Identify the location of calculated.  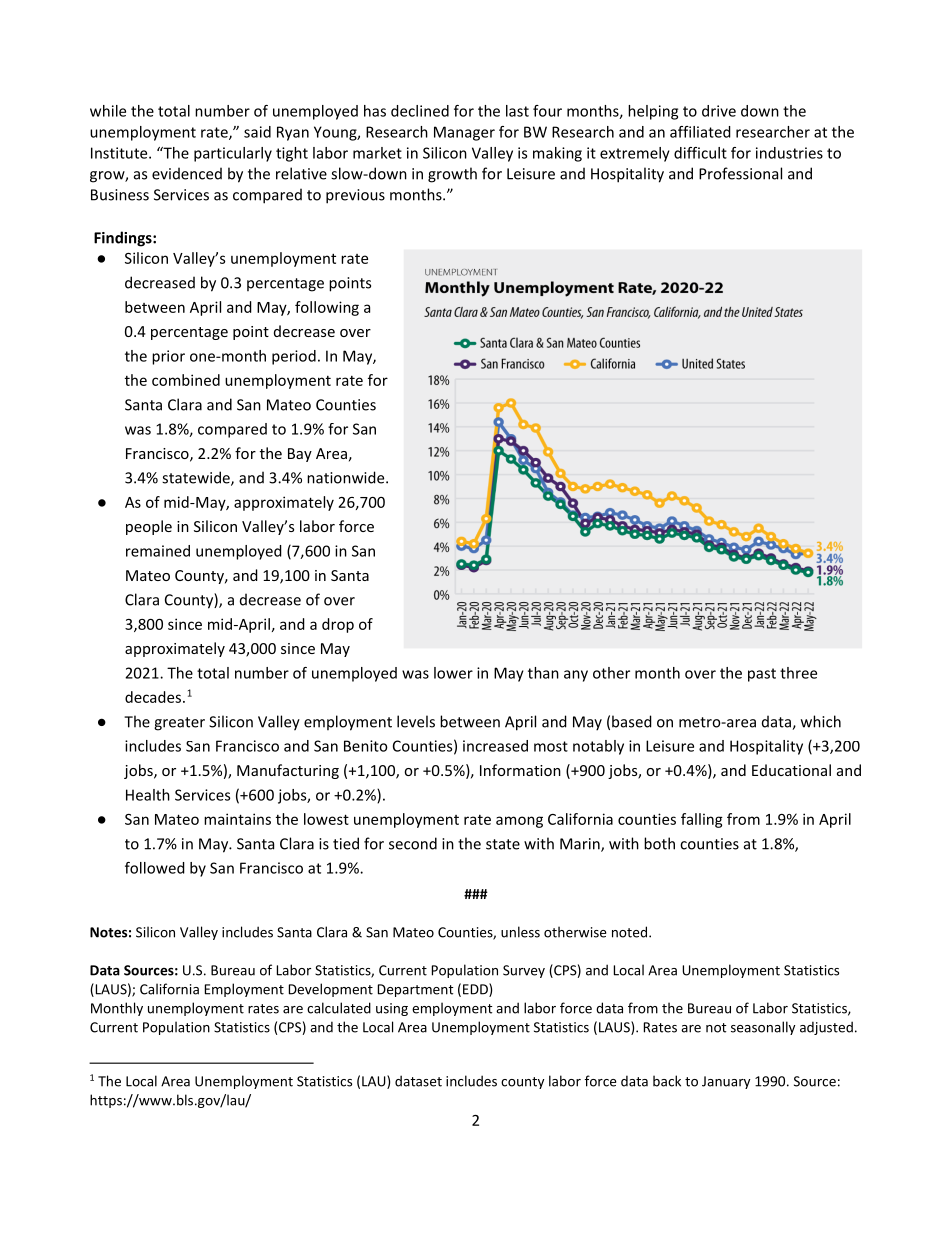
(339, 1008).
